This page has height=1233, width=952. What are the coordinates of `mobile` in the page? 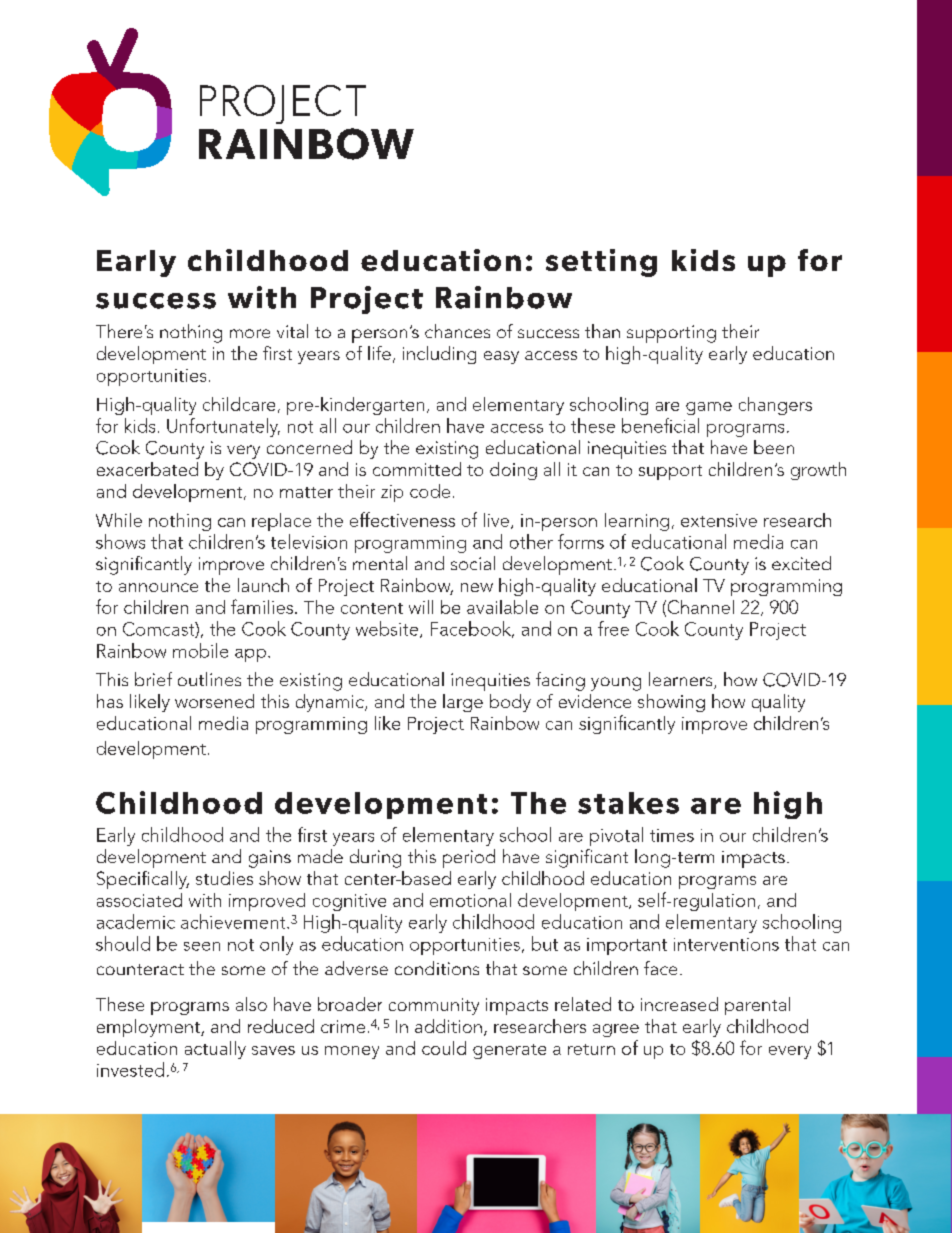 It's located at (200, 650).
